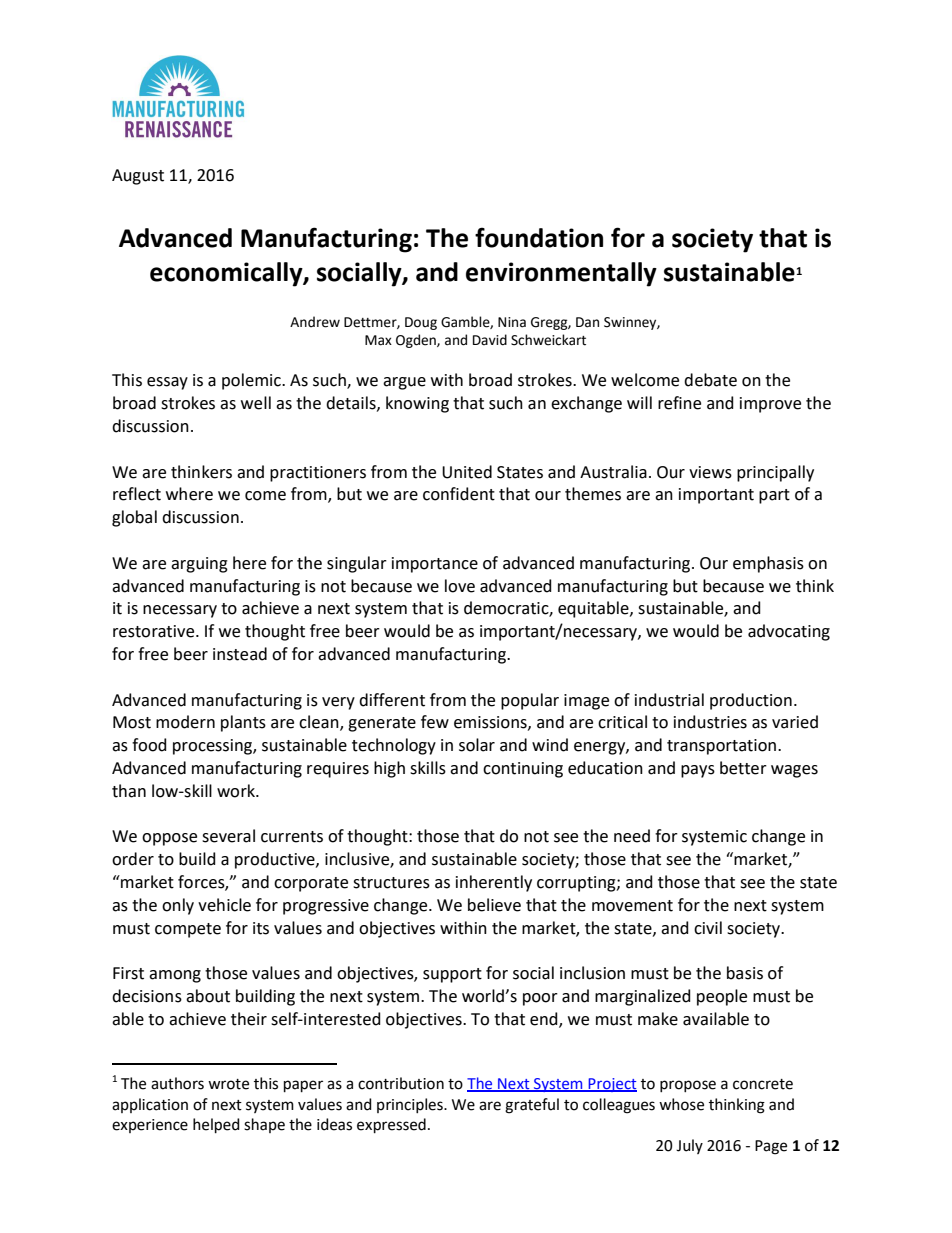  What do you see at coordinates (224, 905) in the document?
I see `vehicle` at bounding box center [224, 905].
